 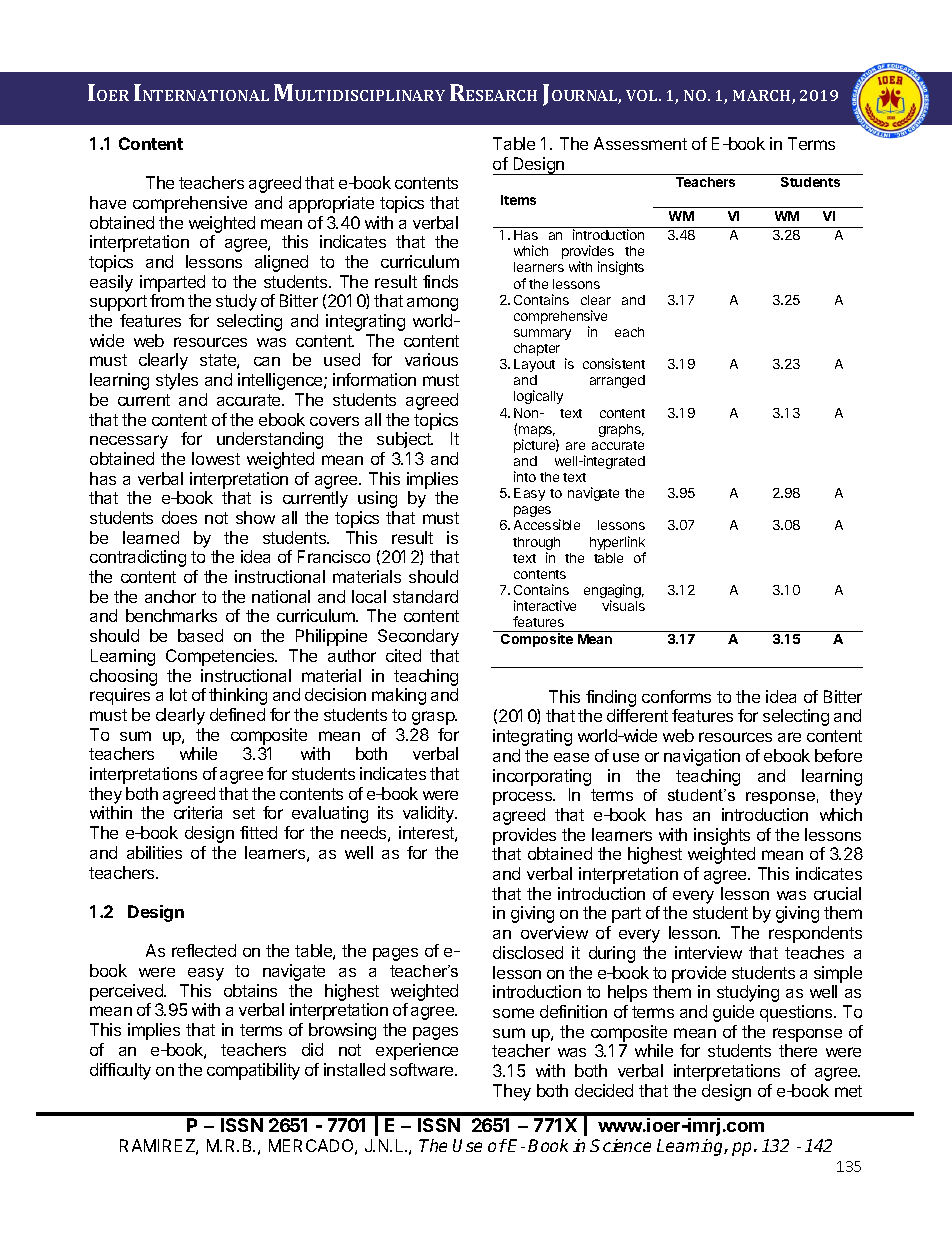 What do you see at coordinates (434, 718) in the screenshot?
I see `grasp` at bounding box center [434, 718].
